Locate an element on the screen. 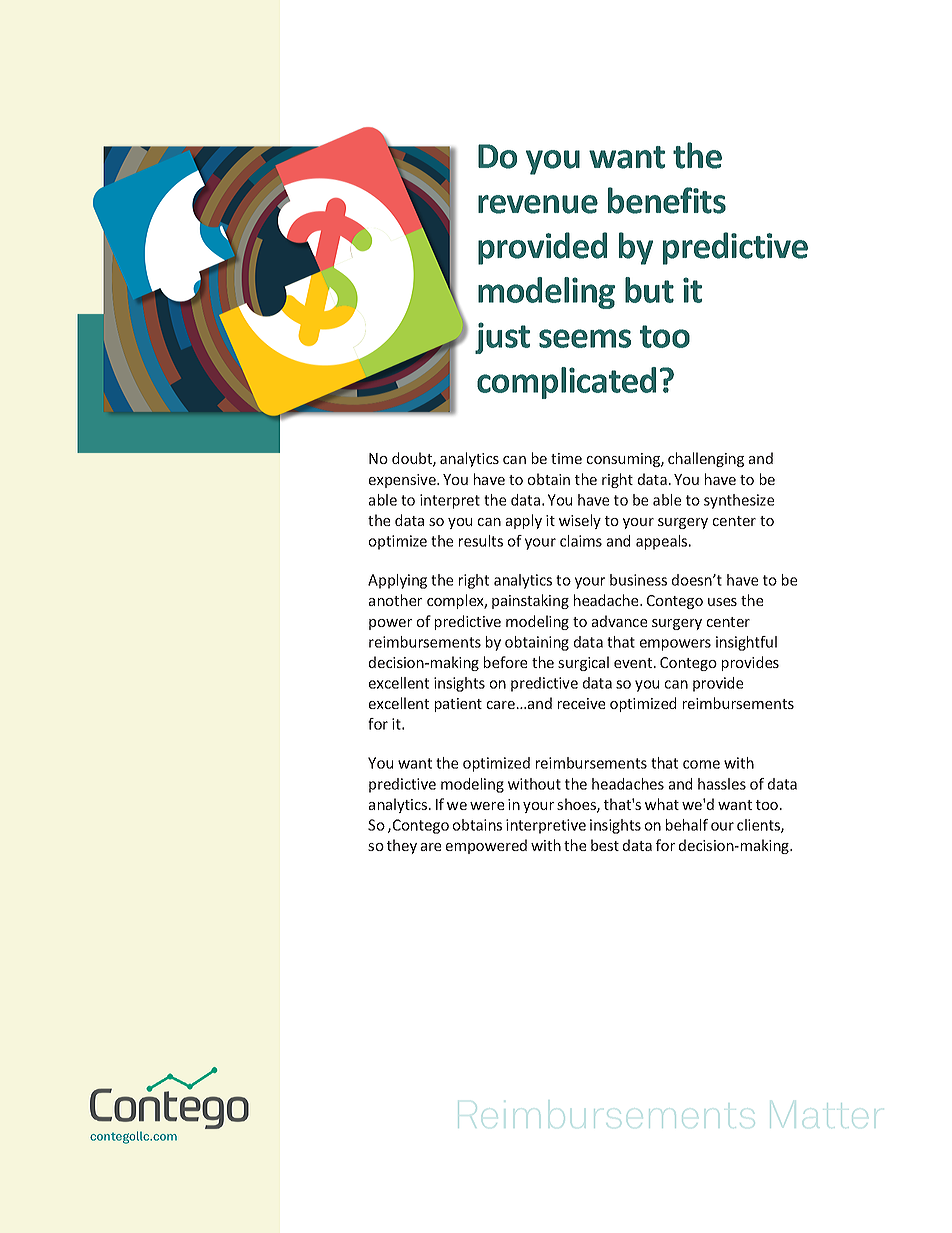 This screenshot has width=952, height=1233. wisely is located at coordinates (580, 521).
